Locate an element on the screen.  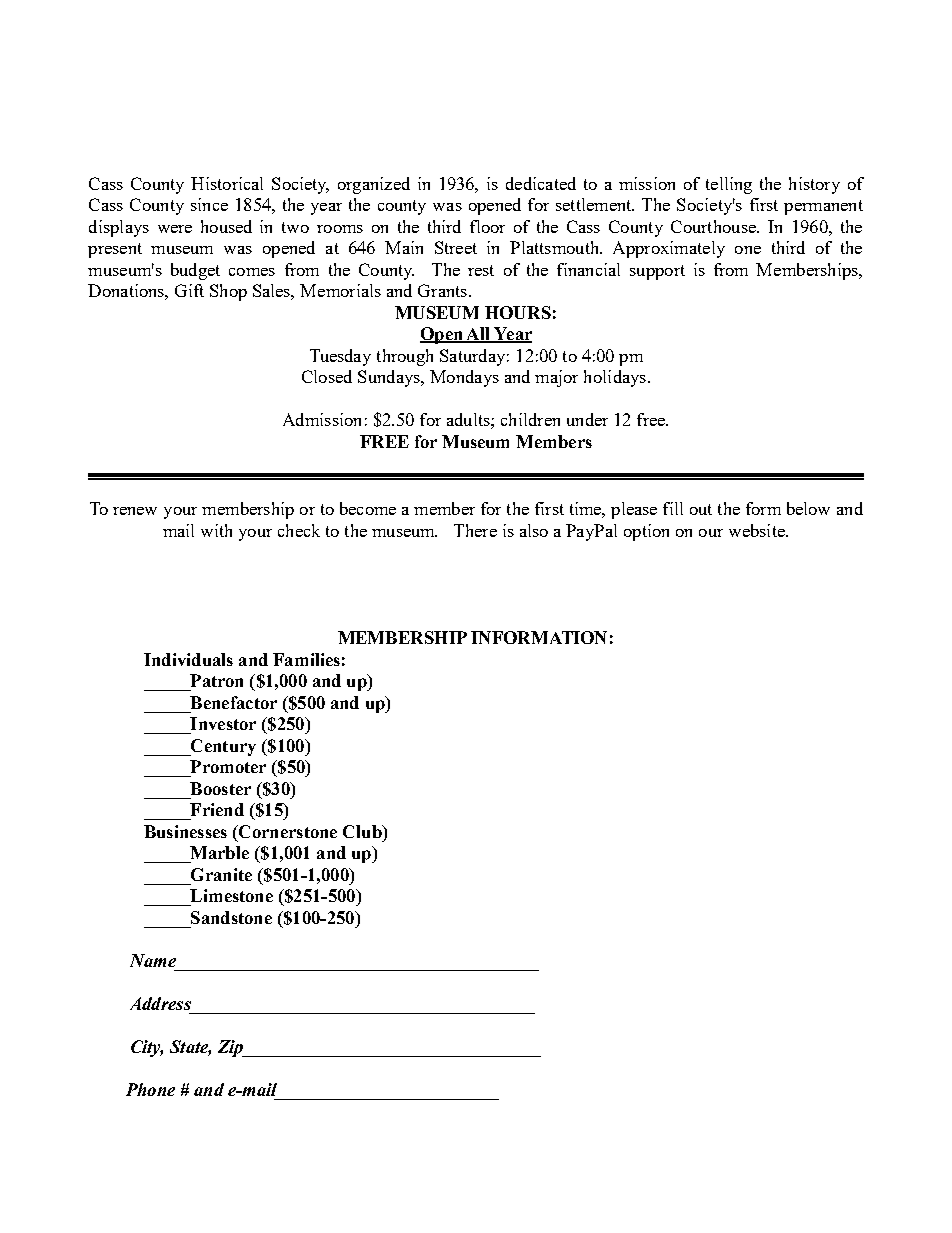
Families is located at coordinates (306, 659).
